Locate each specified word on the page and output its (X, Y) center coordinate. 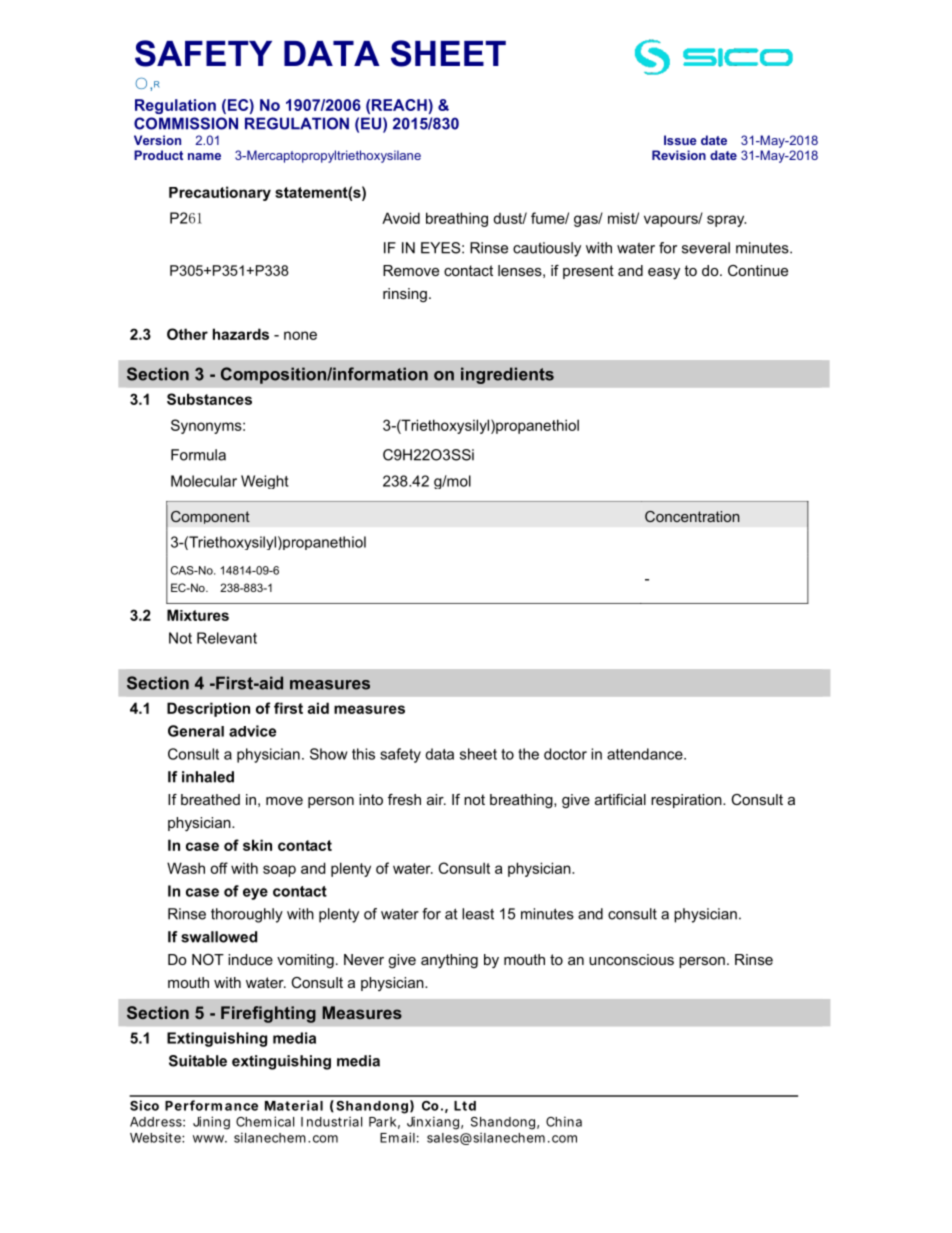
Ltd (465, 1106)
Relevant (227, 638)
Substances (209, 399)
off (219, 868)
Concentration (692, 516)
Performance (211, 1105)
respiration (687, 801)
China (564, 1121)
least (478, 914)
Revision (679, 155)
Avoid (401, 218)
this (363, 754)
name (204, 156)
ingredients (507, 375)
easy (664, 274)
